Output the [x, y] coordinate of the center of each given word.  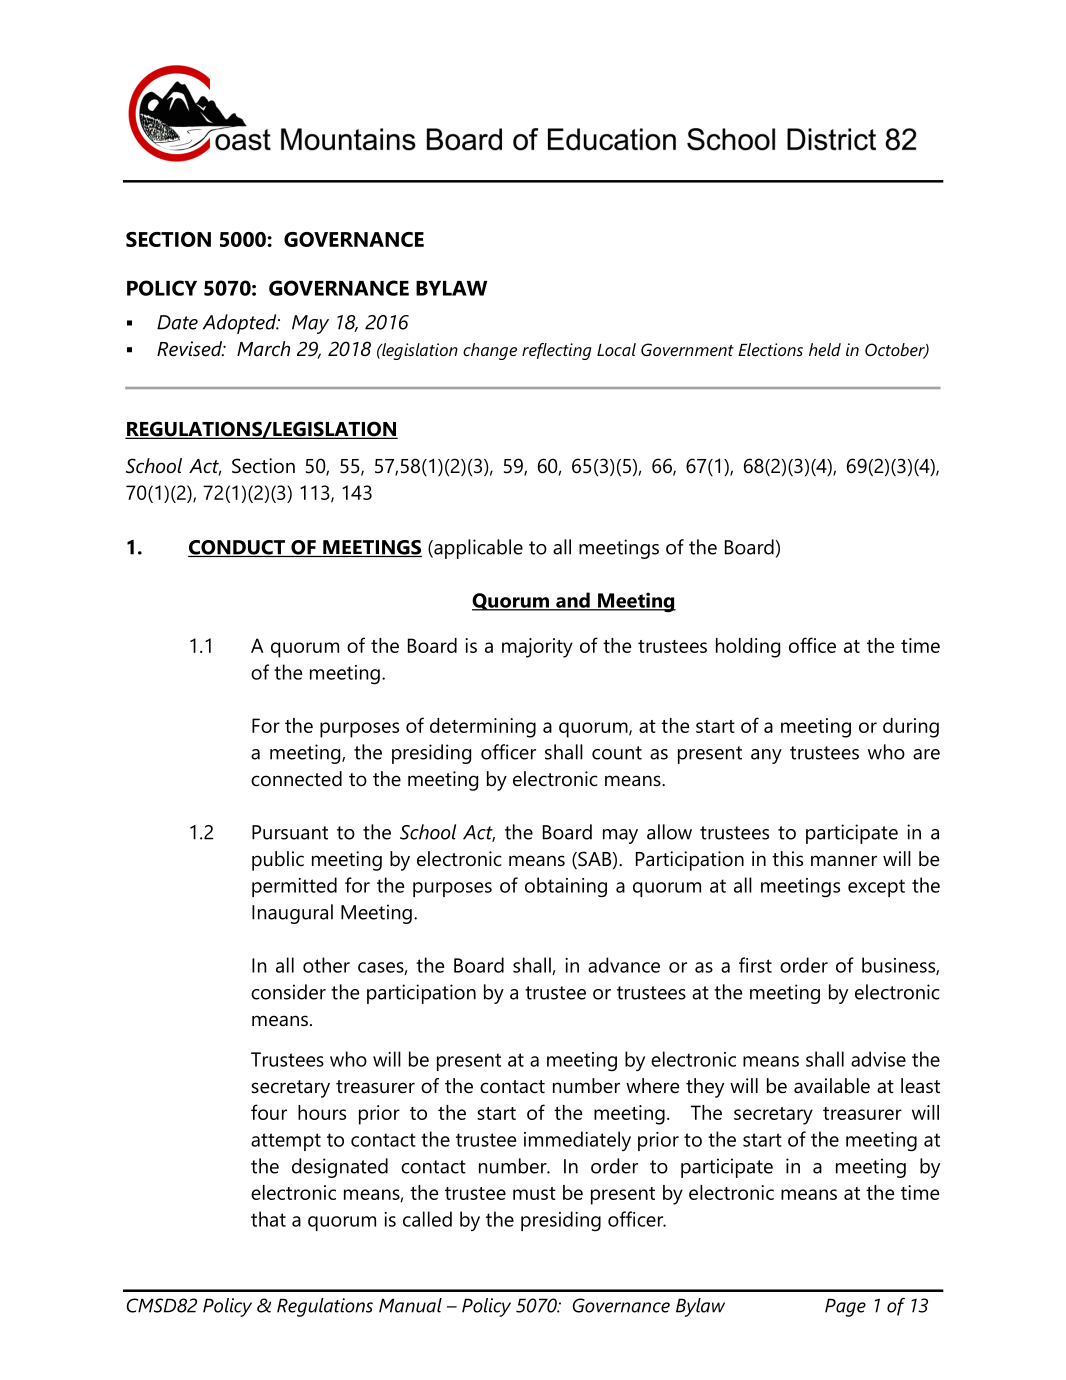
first [755, 965]
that [268, 1219]
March [263, 349]
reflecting [556, 351]
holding [748, 648]
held [825, 349]
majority [537, 648]
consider [288, 992]
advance [624, 965]
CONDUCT [238, 548]
